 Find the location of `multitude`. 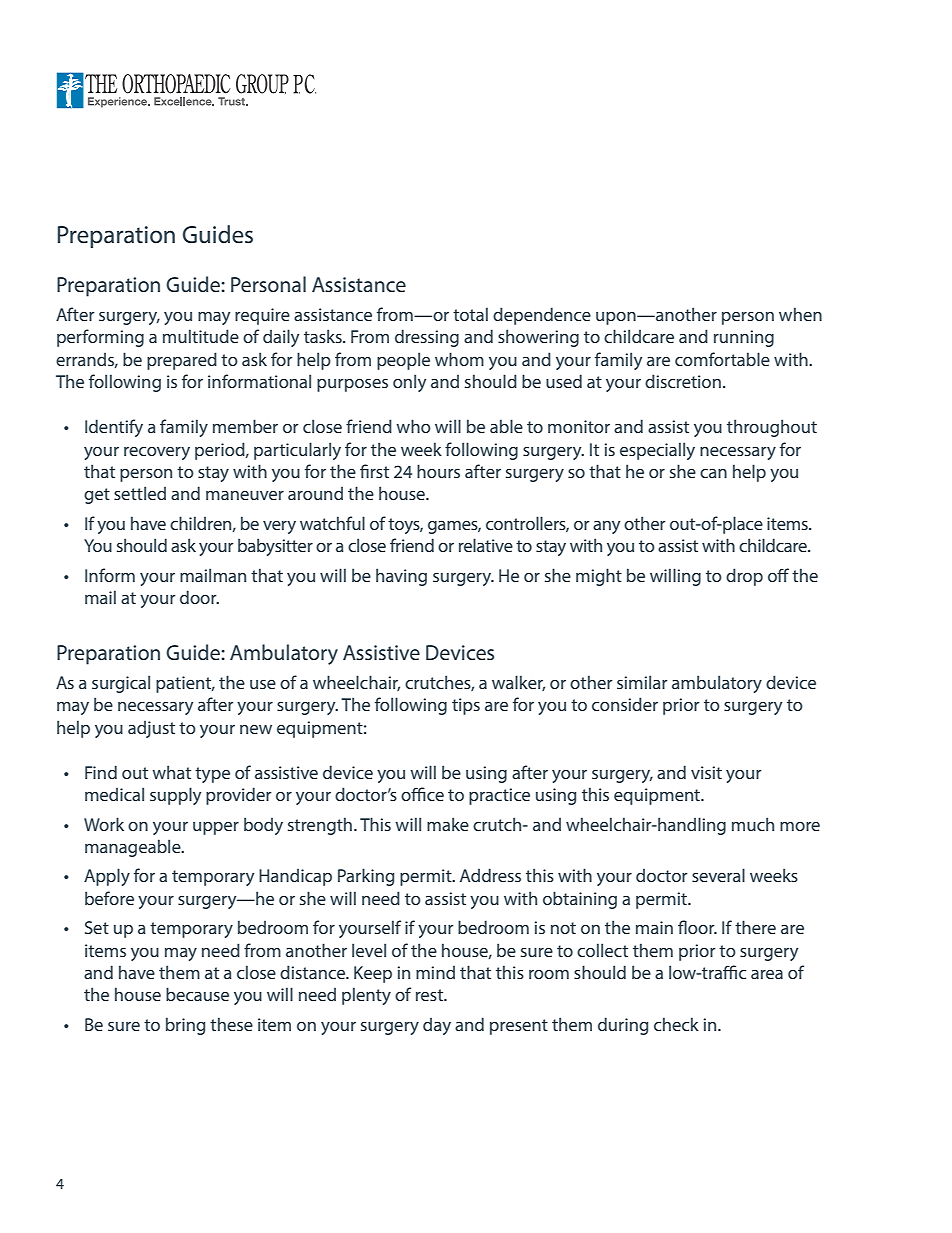

multitude is located at coordinates (201, 336).
